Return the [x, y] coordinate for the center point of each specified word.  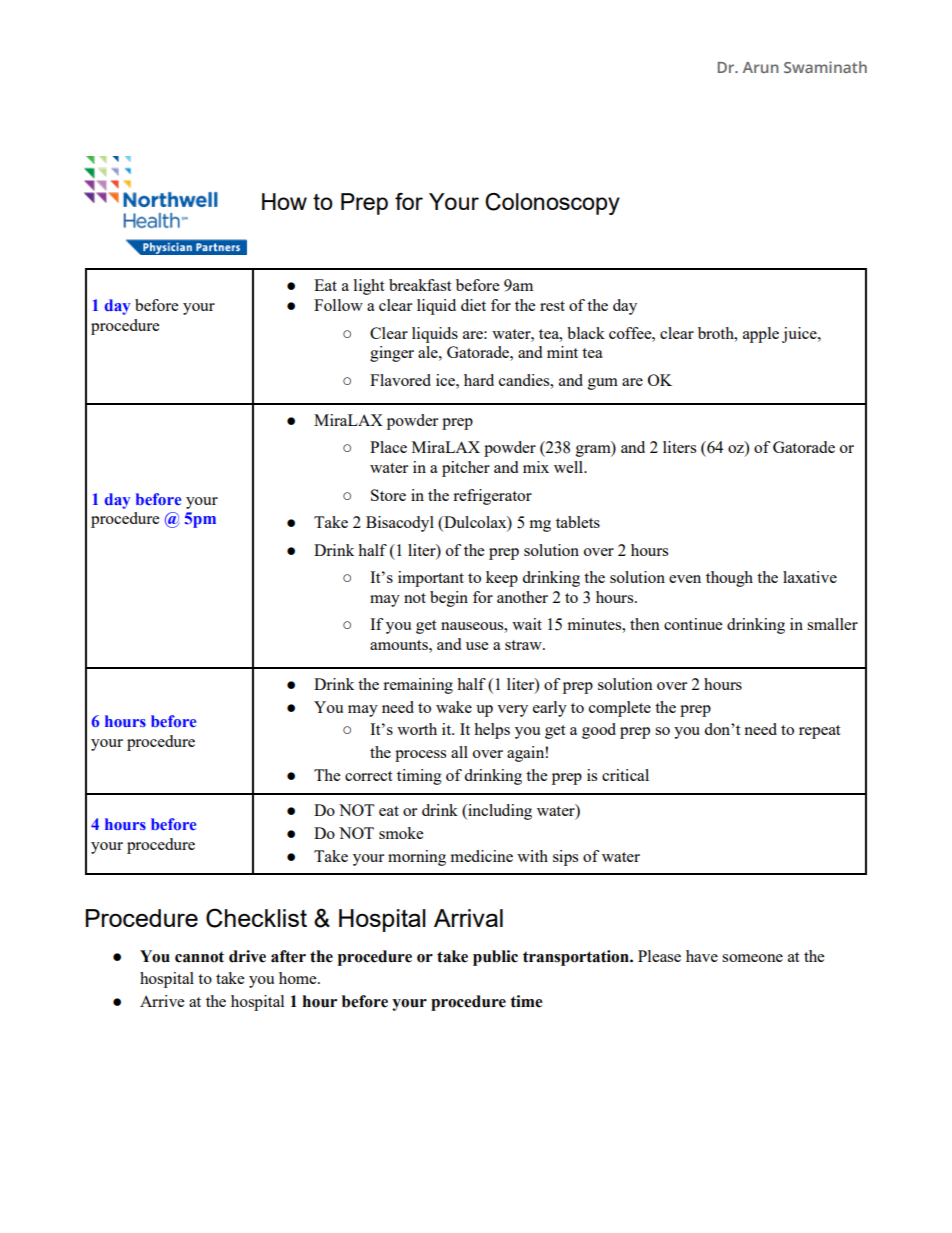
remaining [418, 686]
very [512, 711]
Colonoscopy [552, 204]
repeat [819, 732]
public [495, 958]
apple [761, 335]
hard [479, 380]
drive [247, 956]
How [284, 201]
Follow [338, 305]
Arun [761, 67]
